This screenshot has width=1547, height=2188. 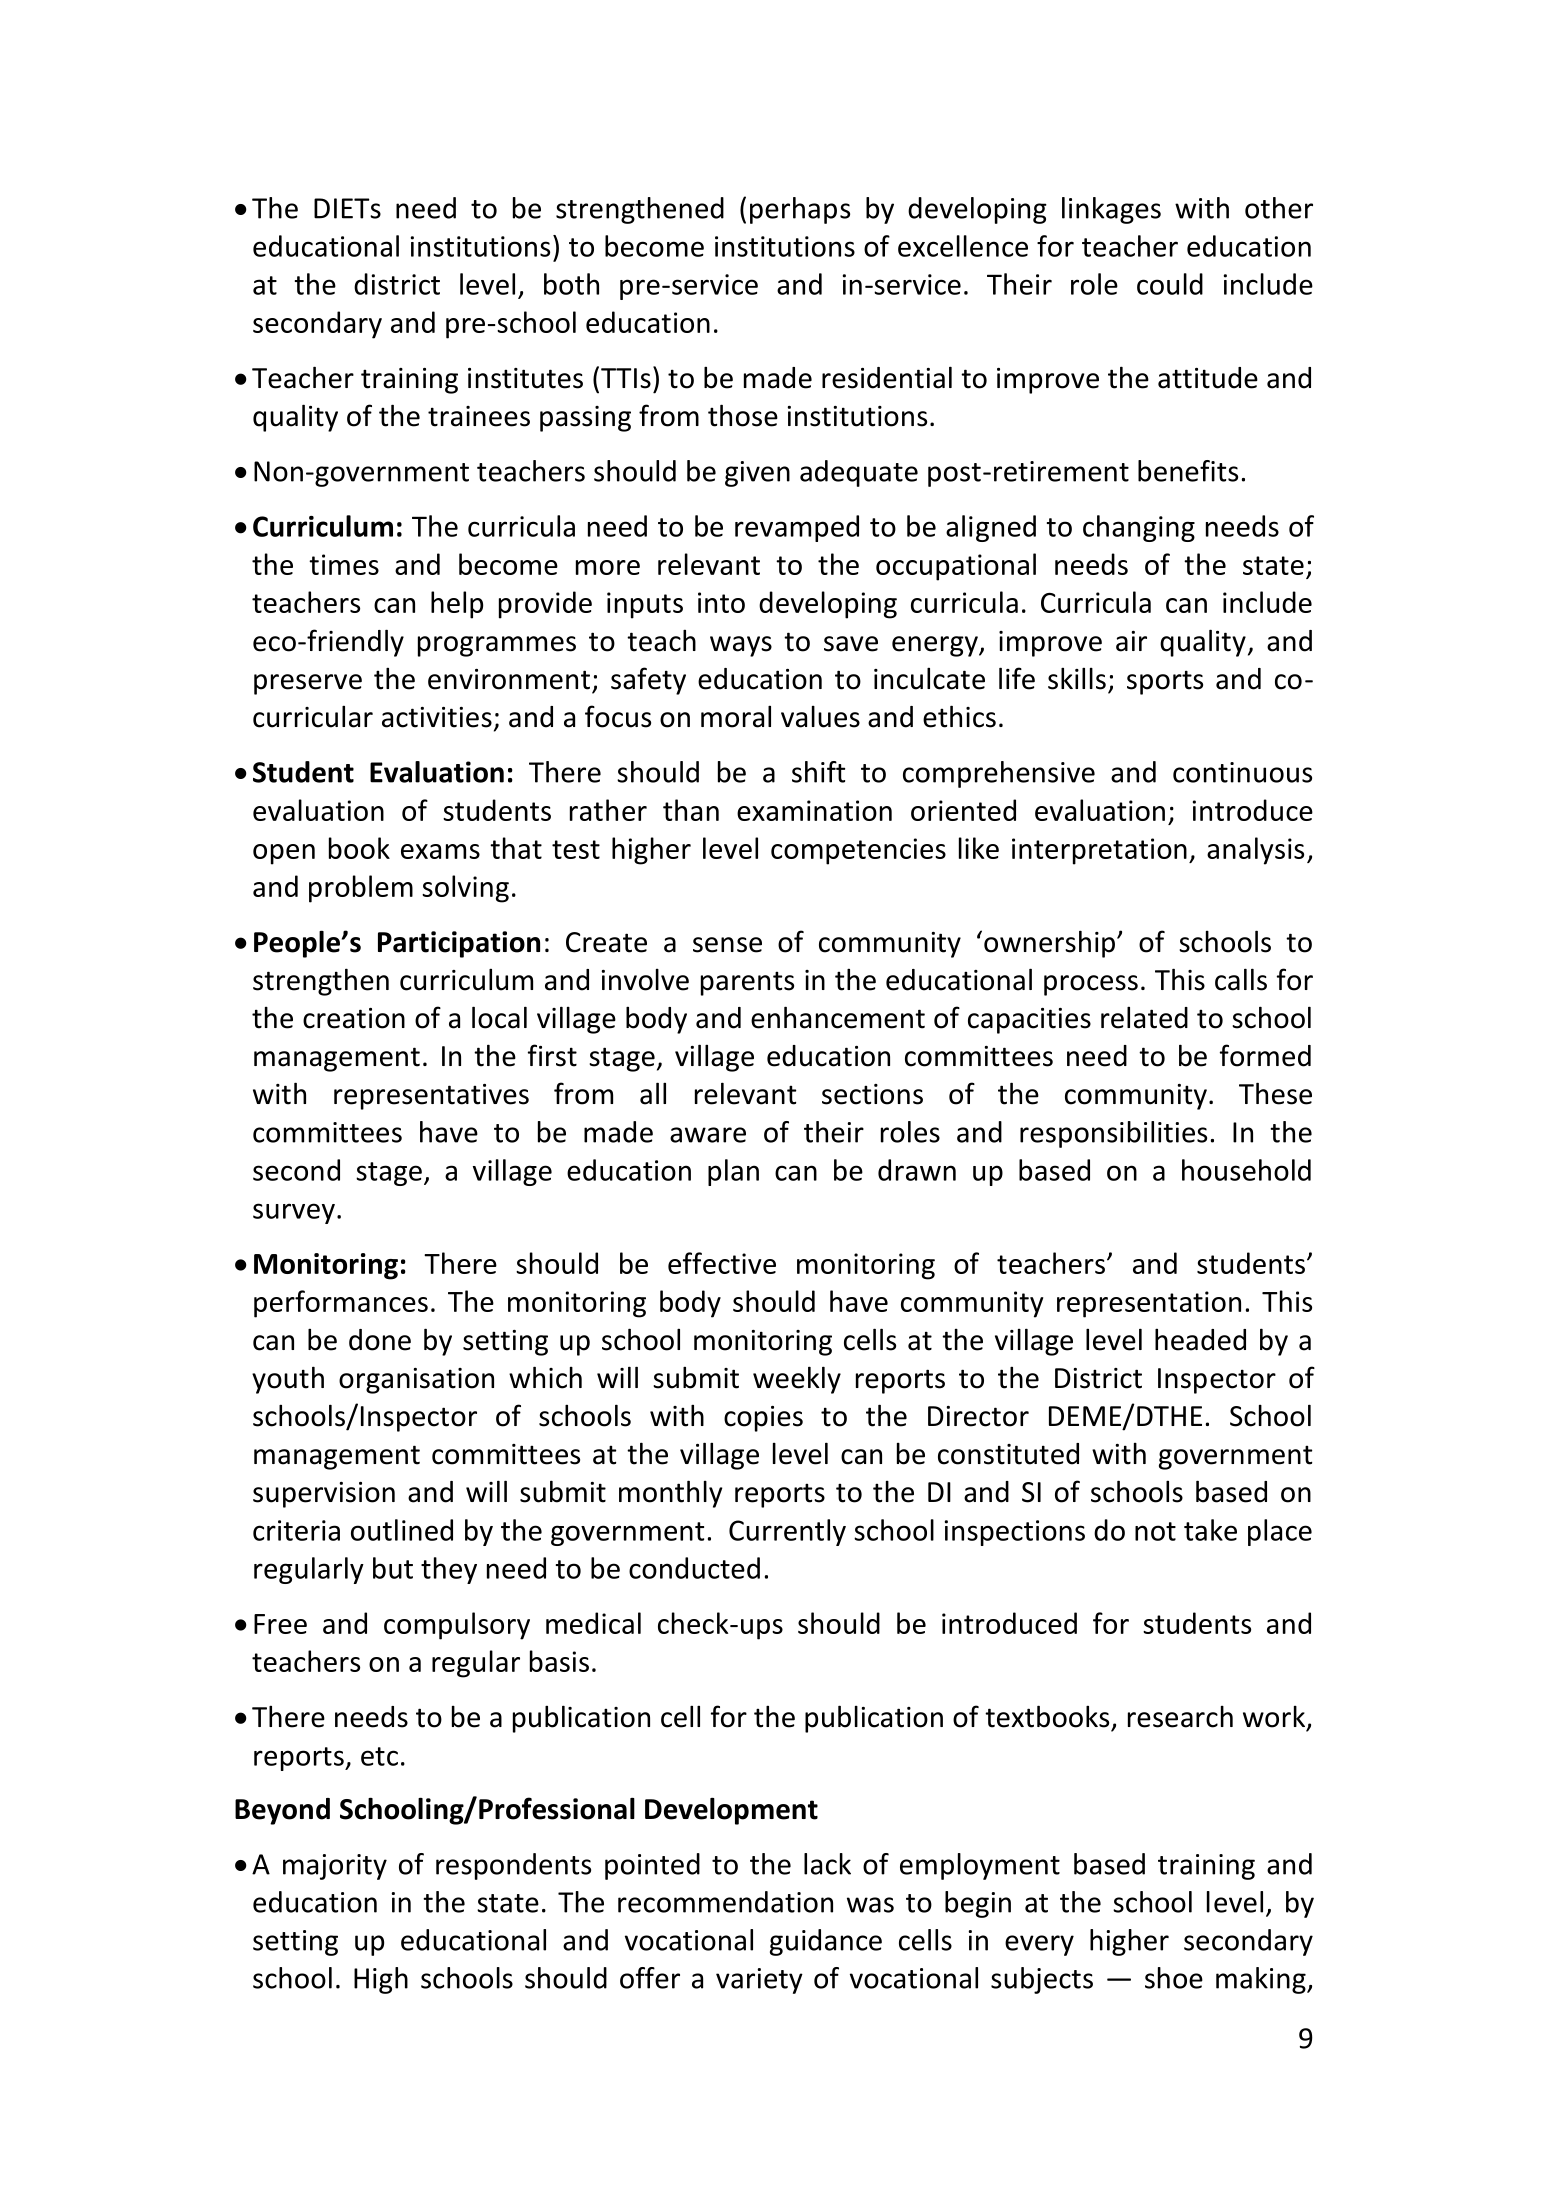 What do you see at coordinates (1174, 1978) in the screenshot?
I see `shoe` at bounding box center [1174, 1978].
